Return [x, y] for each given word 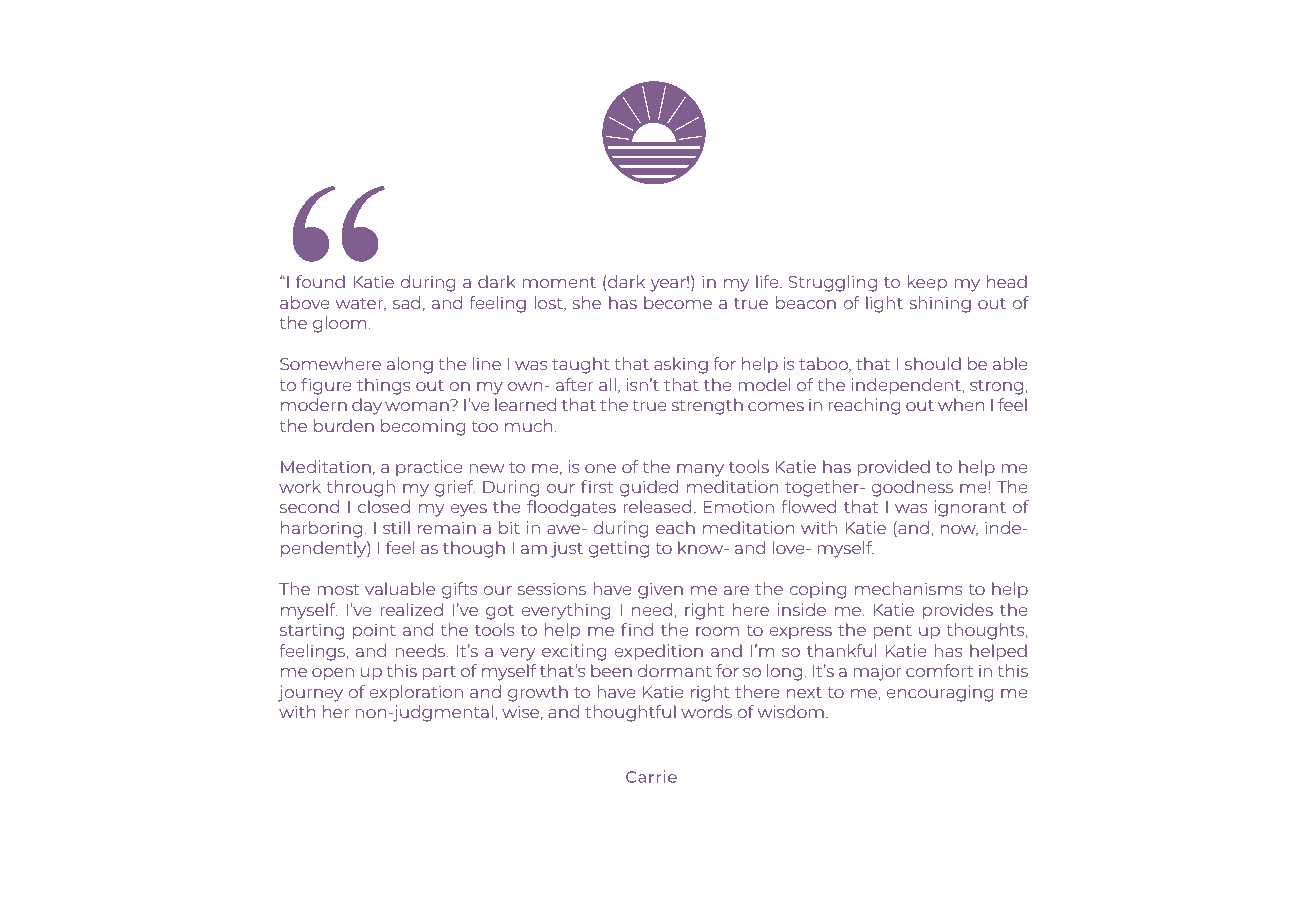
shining [940, 304]
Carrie [651, 776]
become [678, 302]
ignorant [970, 508]
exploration [416, 693]
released [657, 506]
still [396, 527]
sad [406, 302]
